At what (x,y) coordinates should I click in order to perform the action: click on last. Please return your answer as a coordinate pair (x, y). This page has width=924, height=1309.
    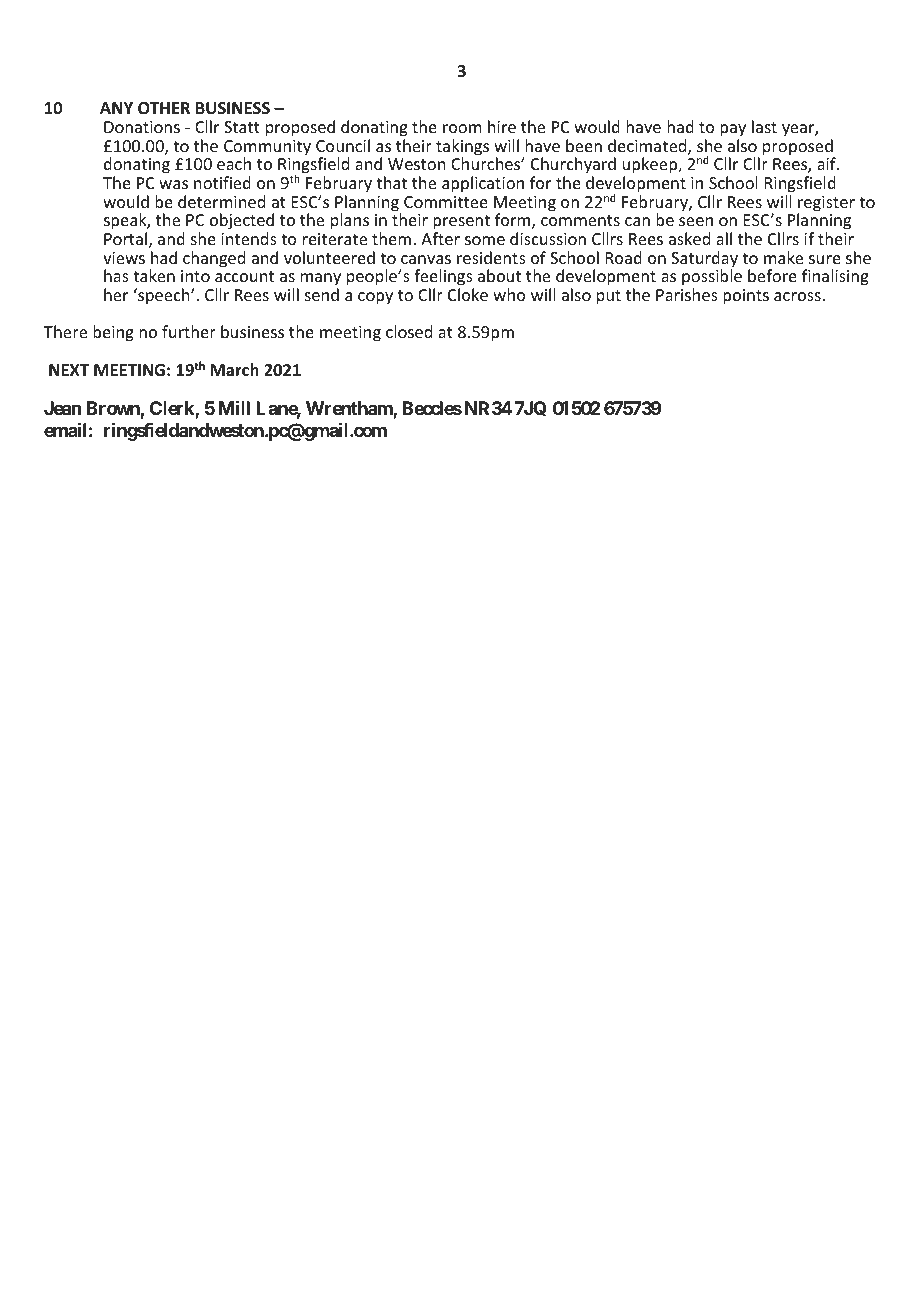
    Looking at the image, I should click on (764, 126).
